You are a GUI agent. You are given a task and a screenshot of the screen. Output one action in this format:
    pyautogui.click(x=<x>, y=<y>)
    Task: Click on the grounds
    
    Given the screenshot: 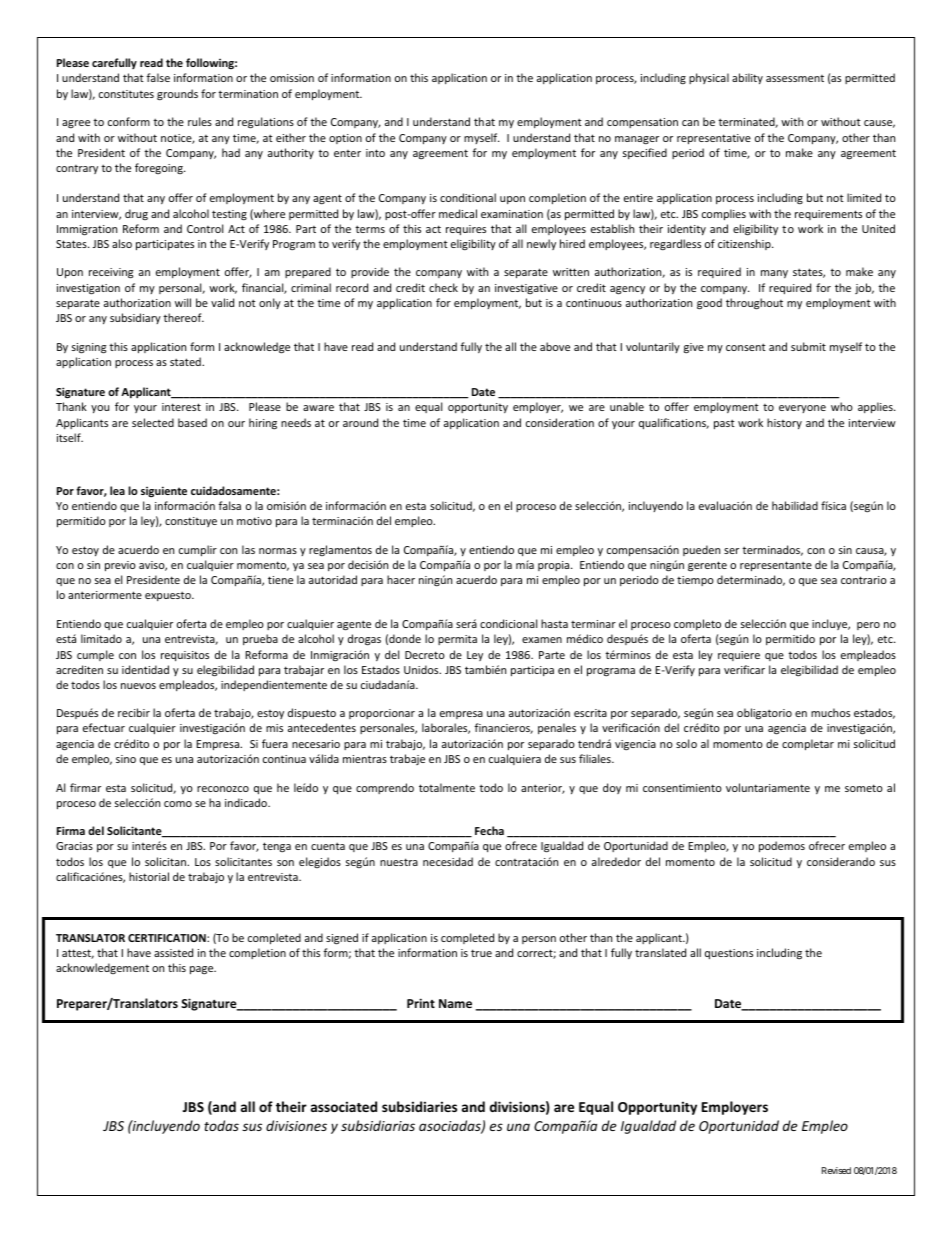 What is the action you would take?
    pyautogui.click(x=177, y=94)
